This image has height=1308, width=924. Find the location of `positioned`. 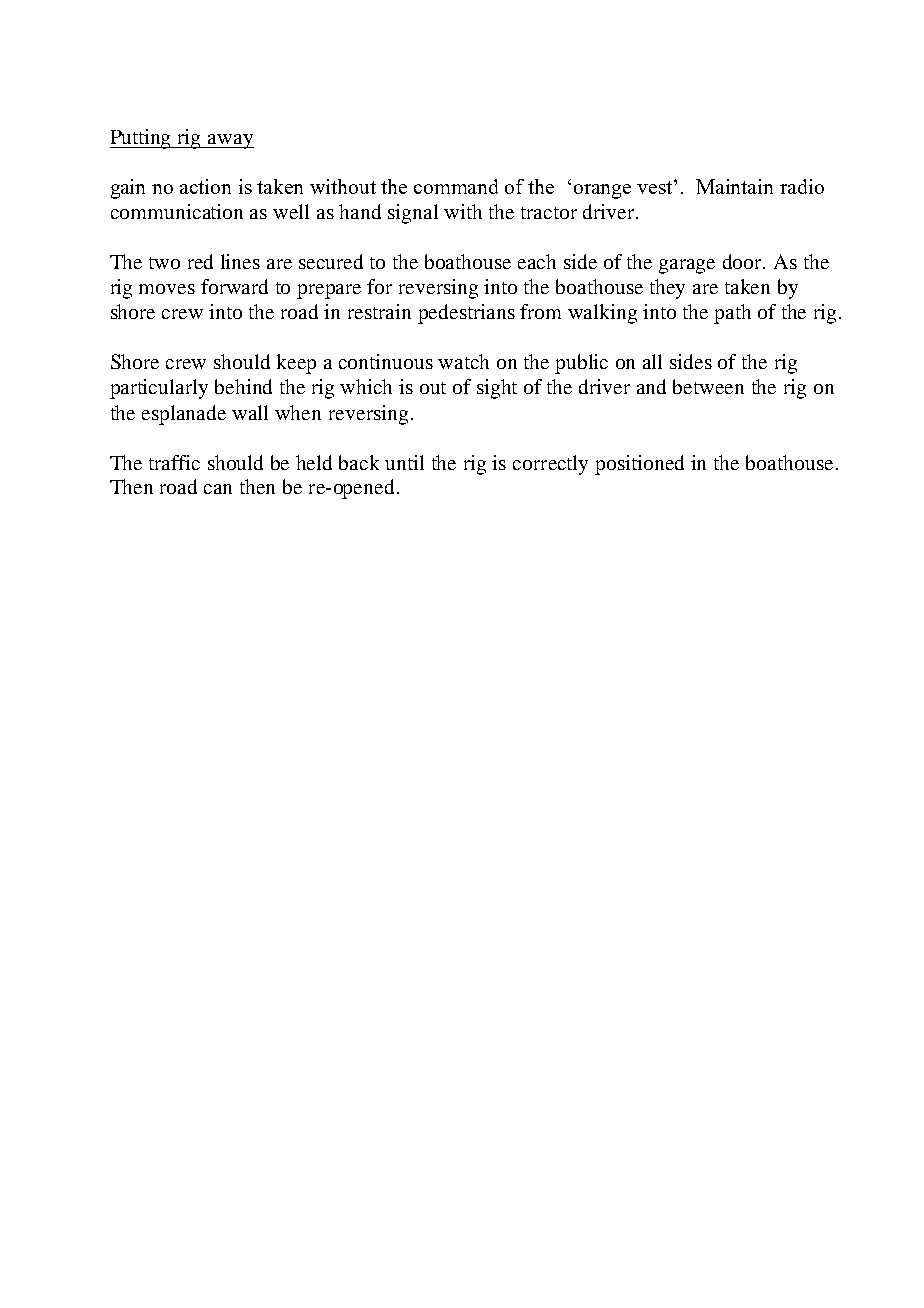

positioned is located at coordinates (639, 465).
